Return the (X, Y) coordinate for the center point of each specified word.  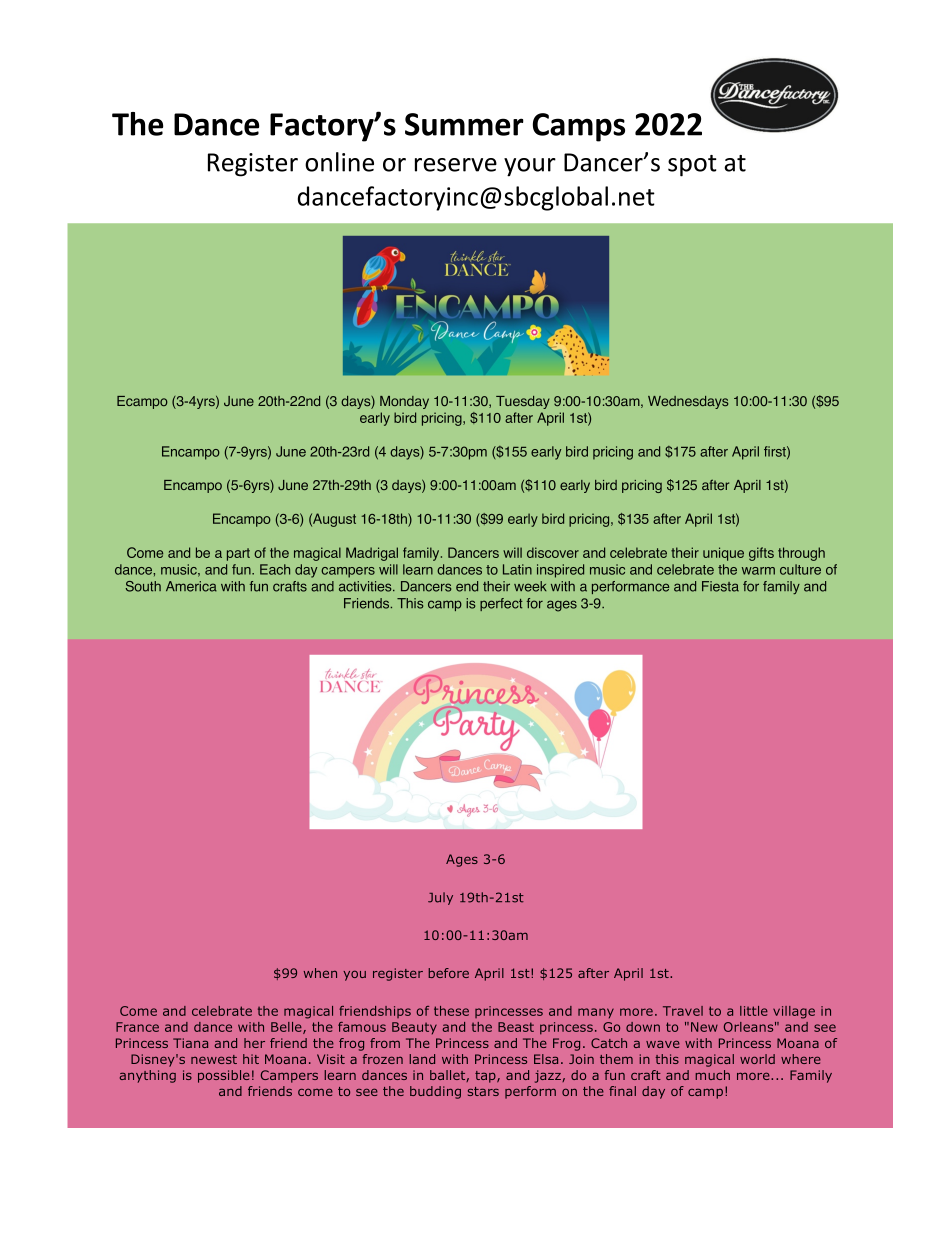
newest (214, 1059)
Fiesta (720, 586)
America (191, 586)
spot (692, 166)
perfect (501, 604)
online (339, 162)
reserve (456, 165)
